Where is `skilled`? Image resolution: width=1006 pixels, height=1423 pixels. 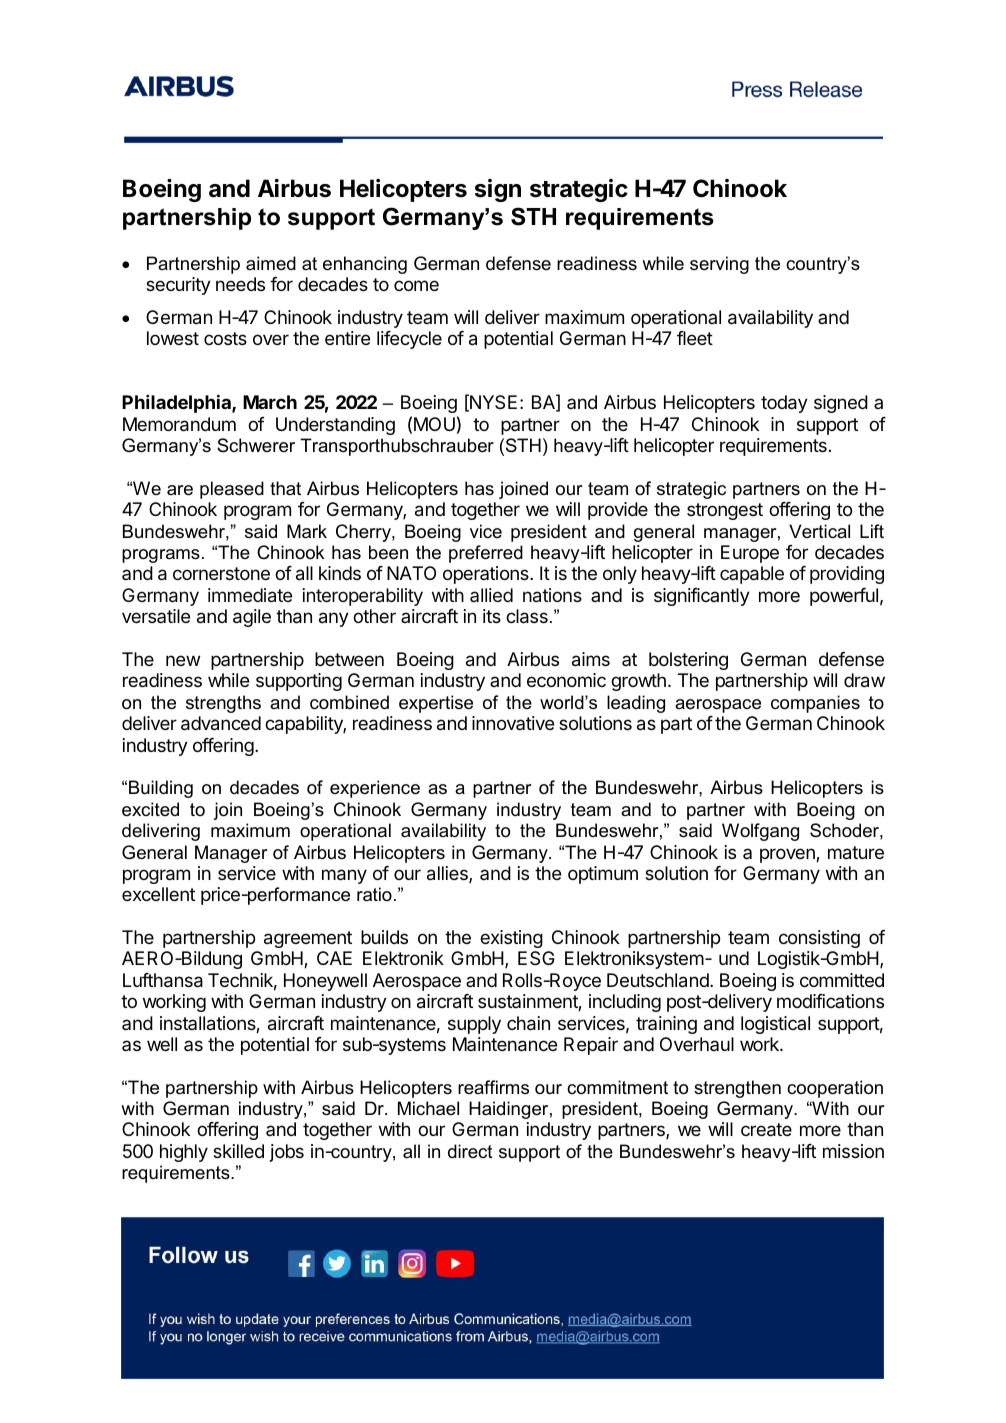 skilled is located at coordinates (238, 1151).
